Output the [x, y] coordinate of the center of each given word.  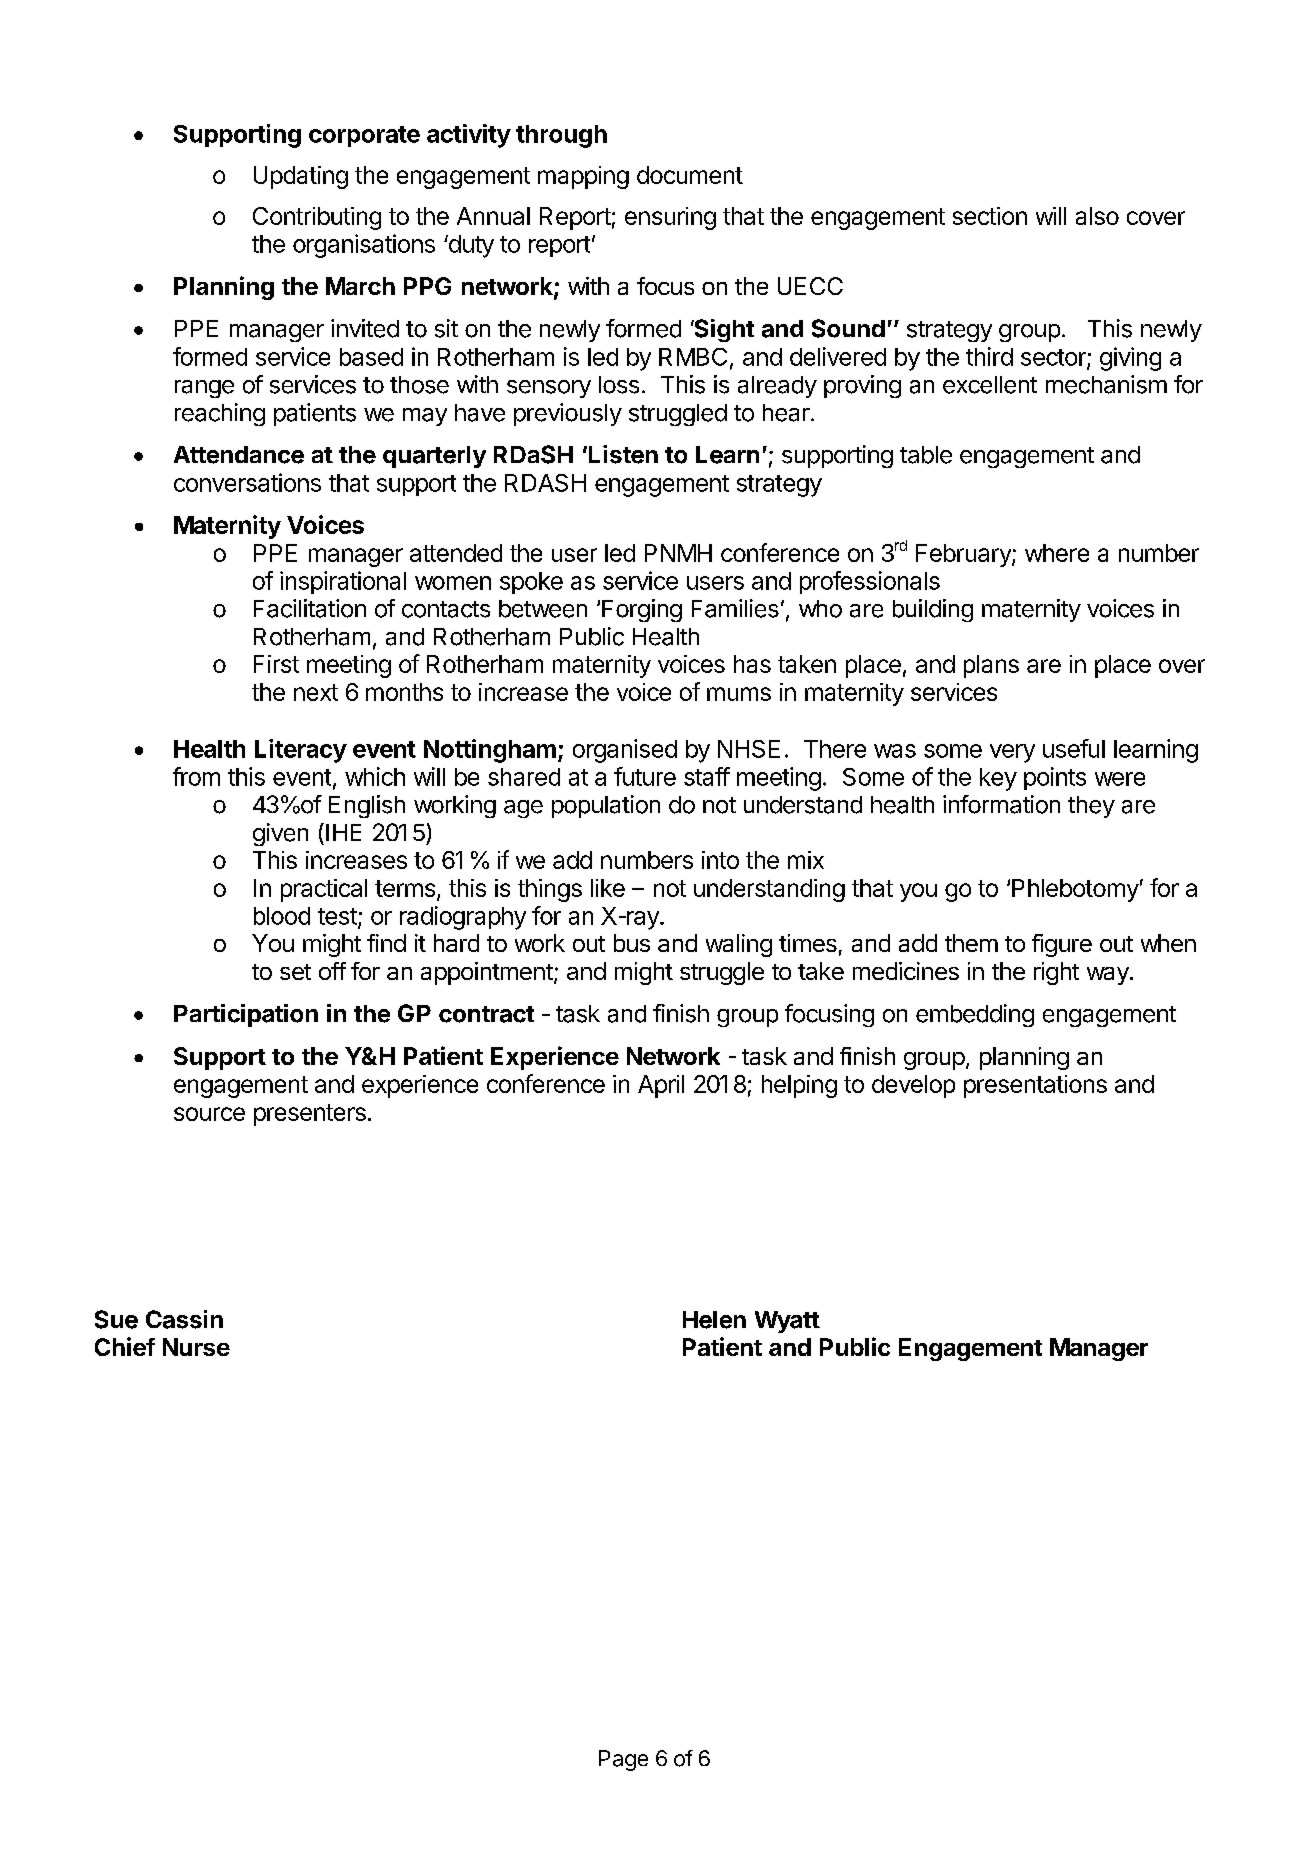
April [661, 1086]
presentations [1035, 1086]
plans [991, 666]
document [690, 175]
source [209, 1114]
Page [623, 1760]
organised [625, 751]
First [276, 664]
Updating [301, 177]
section [990, 216]
